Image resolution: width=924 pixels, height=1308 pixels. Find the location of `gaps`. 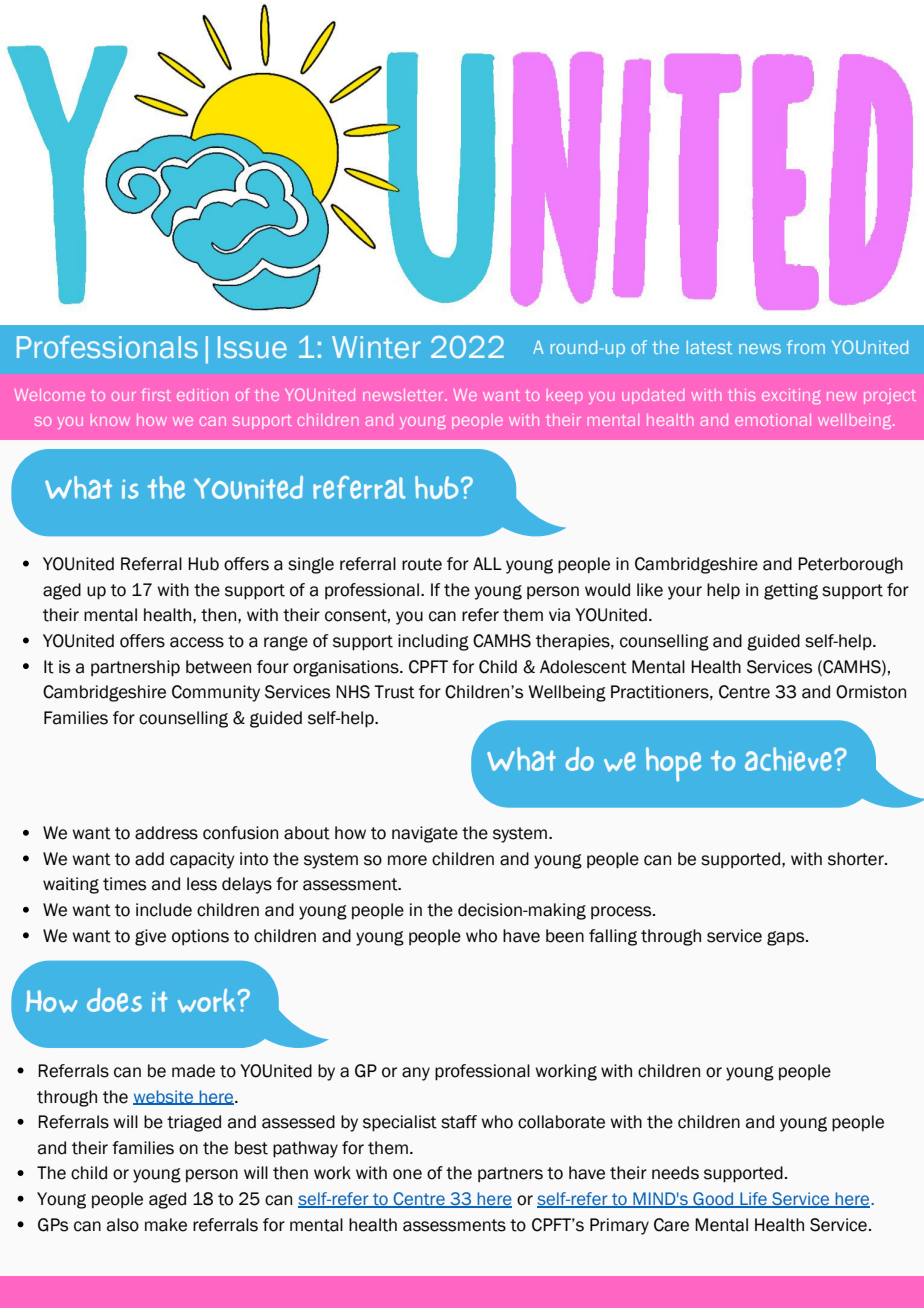

gaps is located at coordinates (787, 938).
